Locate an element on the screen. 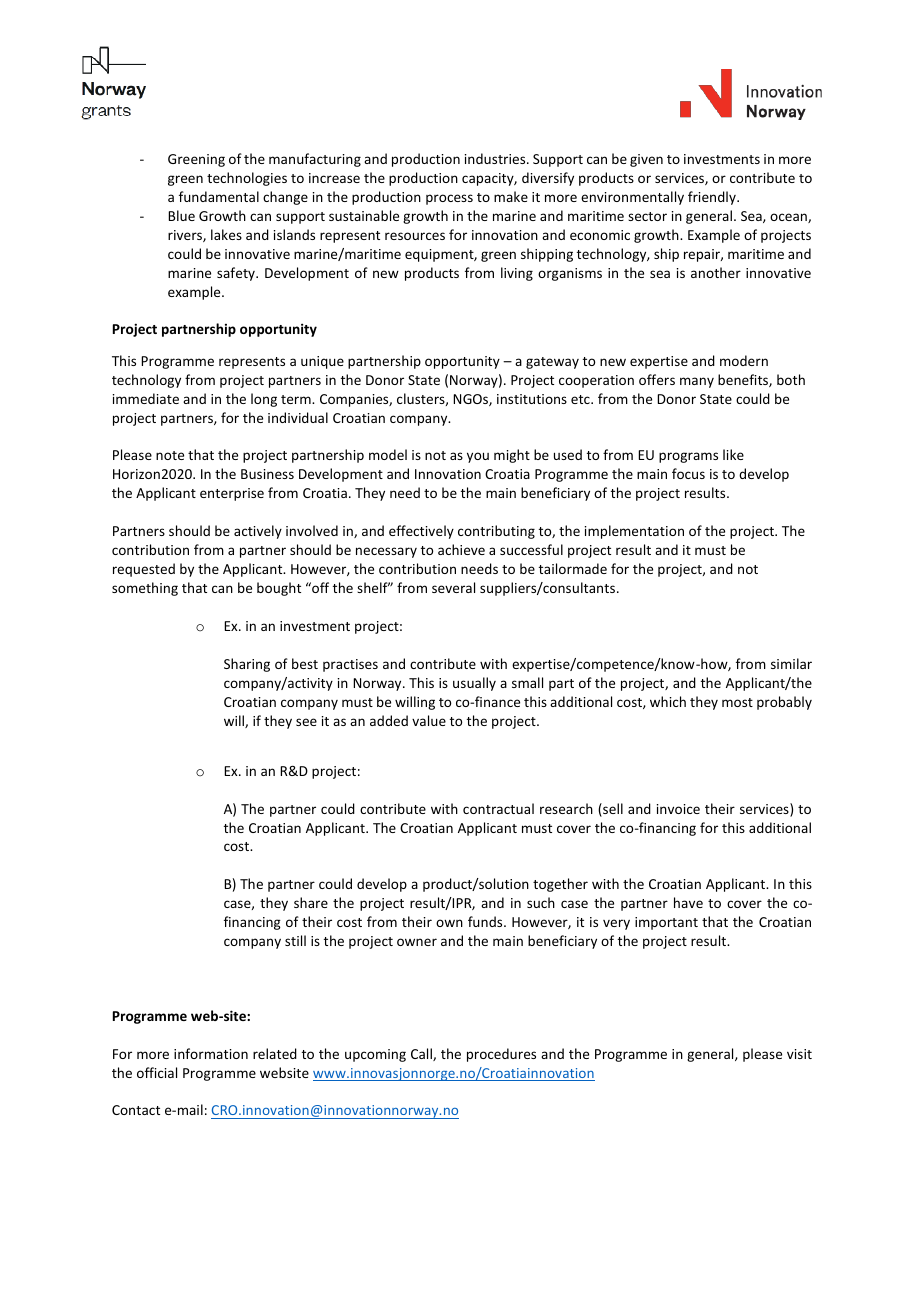 The image size is (924, 1308). fundamental is located at coordinates (219, 196).
